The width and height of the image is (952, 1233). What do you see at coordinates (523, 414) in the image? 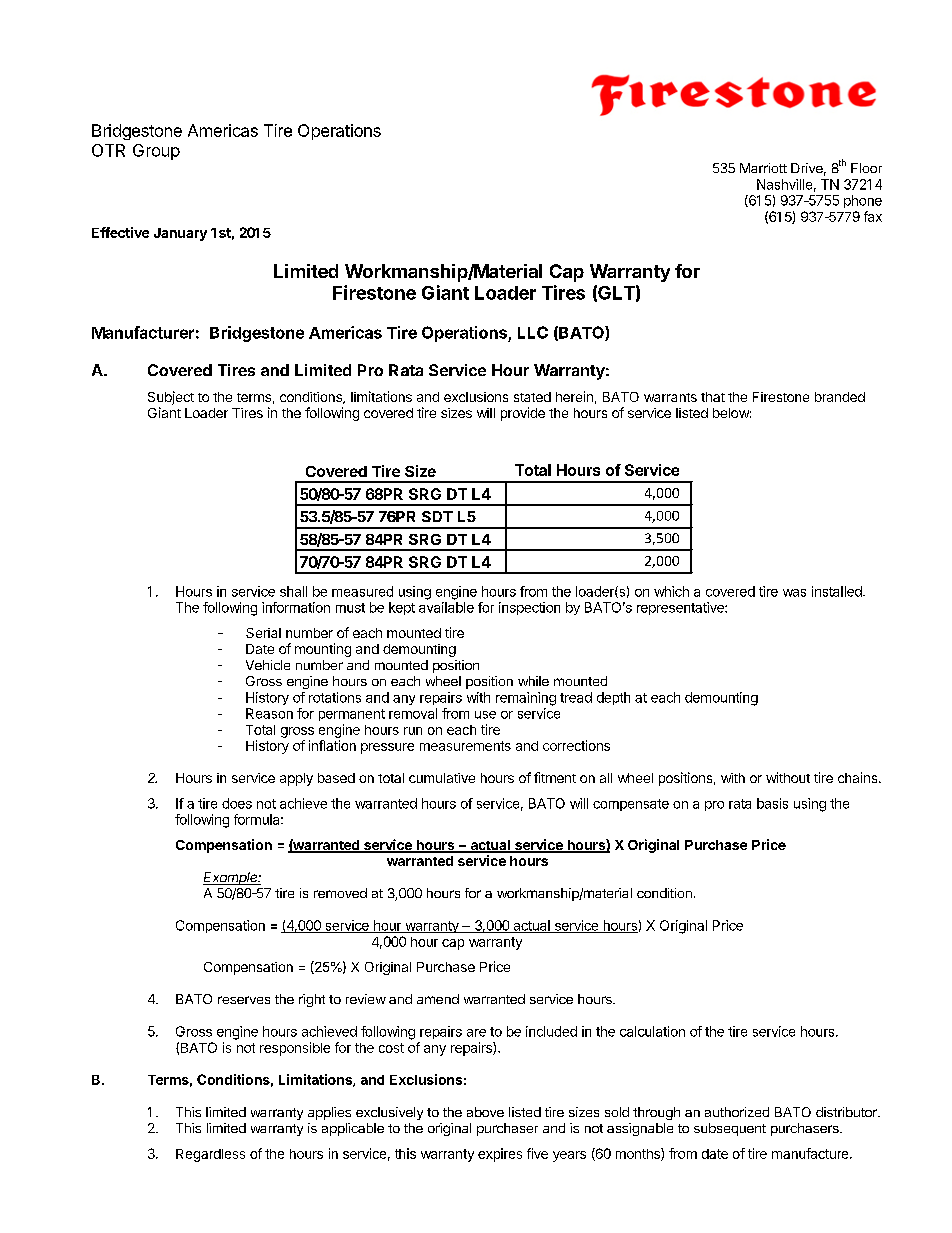
I see `provide` at bounding box center [523, 414].
